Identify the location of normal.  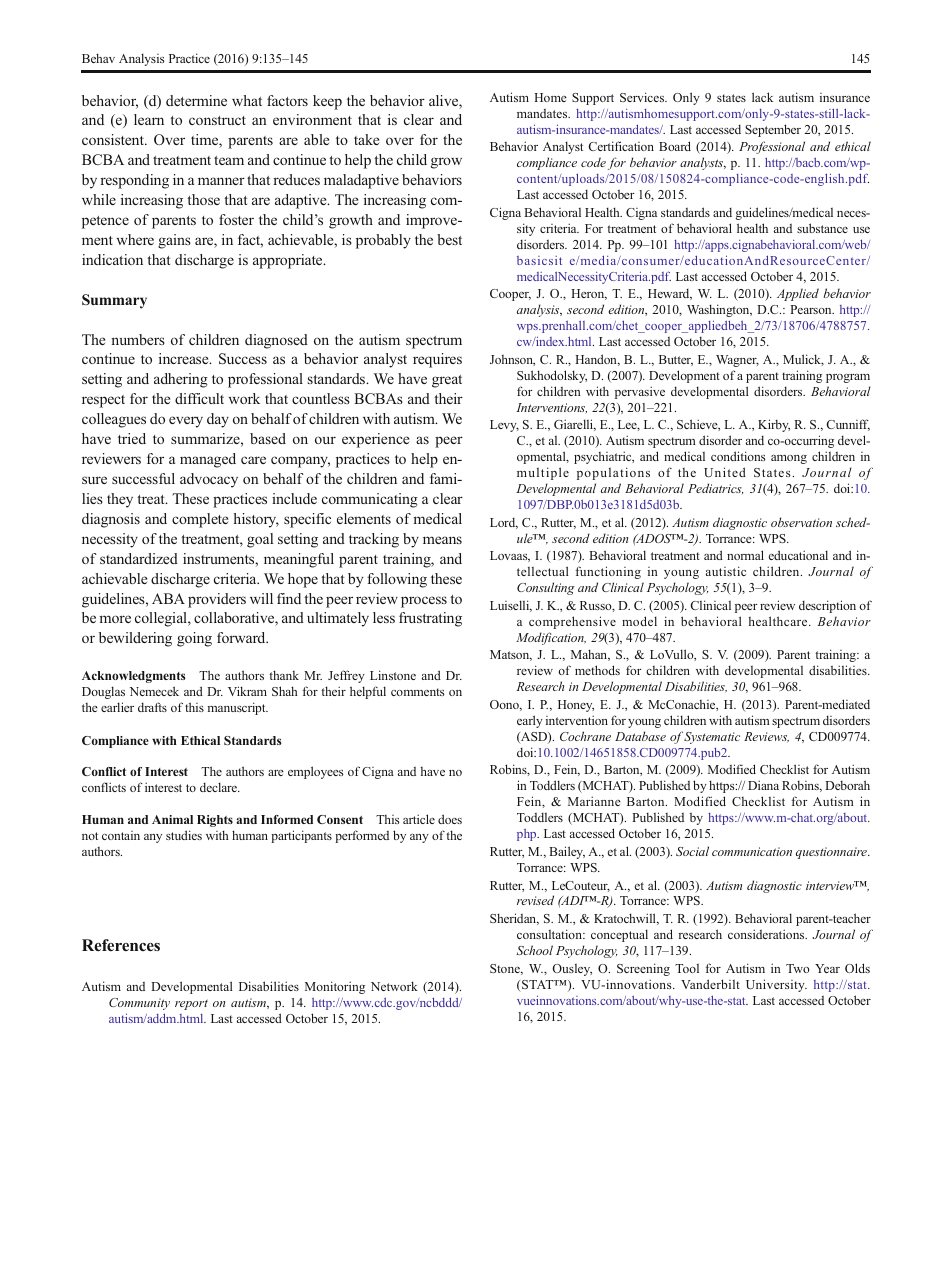
(745, 555).
